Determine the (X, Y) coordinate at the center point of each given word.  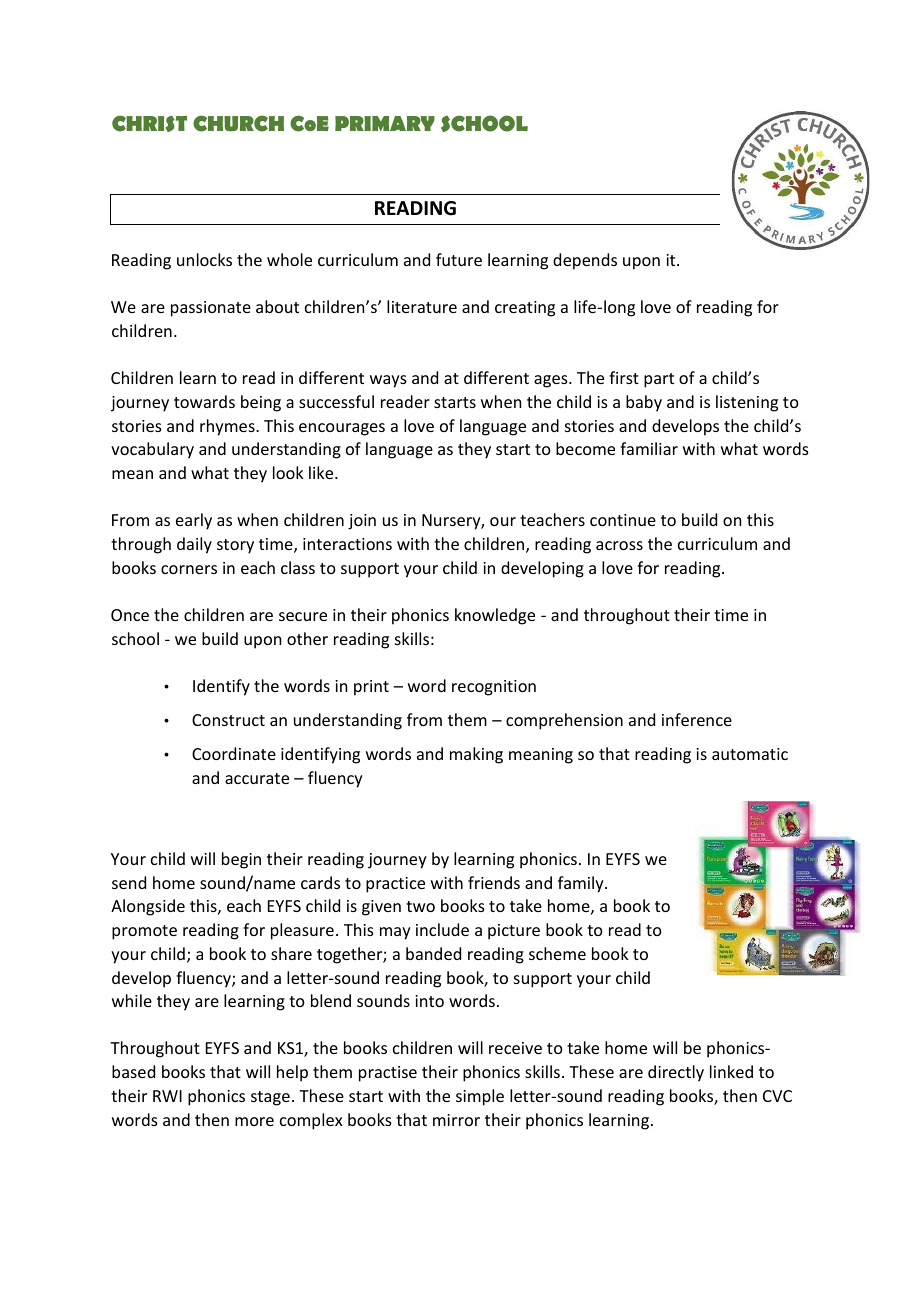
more (254, 1121)
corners (189, 569)
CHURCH (238, 123)
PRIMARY (385, 123)
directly (676, 1073)
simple (480, 1097)
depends (585, 261)
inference (697, 719)
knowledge (495, 616)
